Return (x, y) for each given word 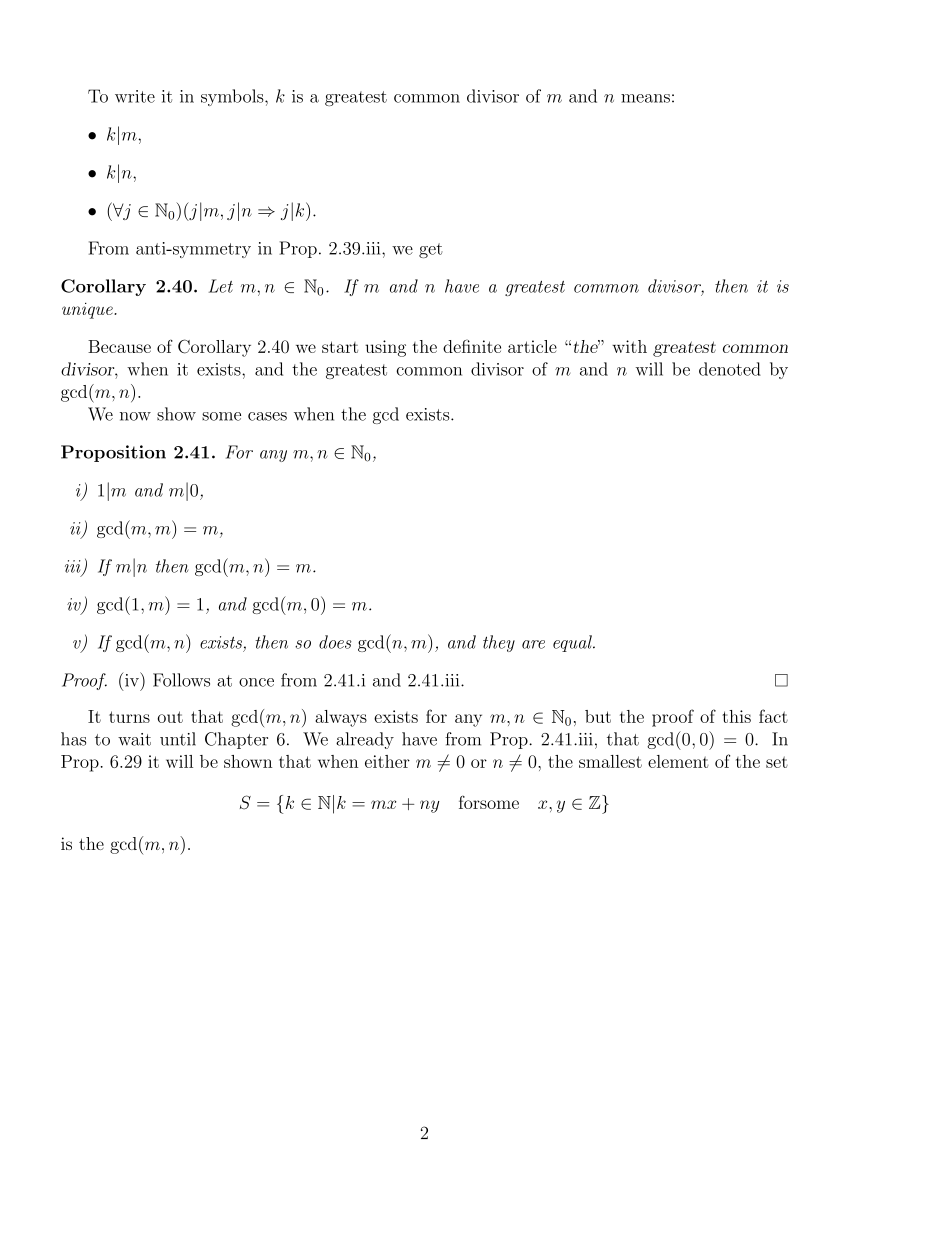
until (178, 739)
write (135, 96)
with (629, 346)
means (645, 98)
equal (573, 643)
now (135, 416)
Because (119, 346)
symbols (233, 97)
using (385, 348)
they (499, 643)
